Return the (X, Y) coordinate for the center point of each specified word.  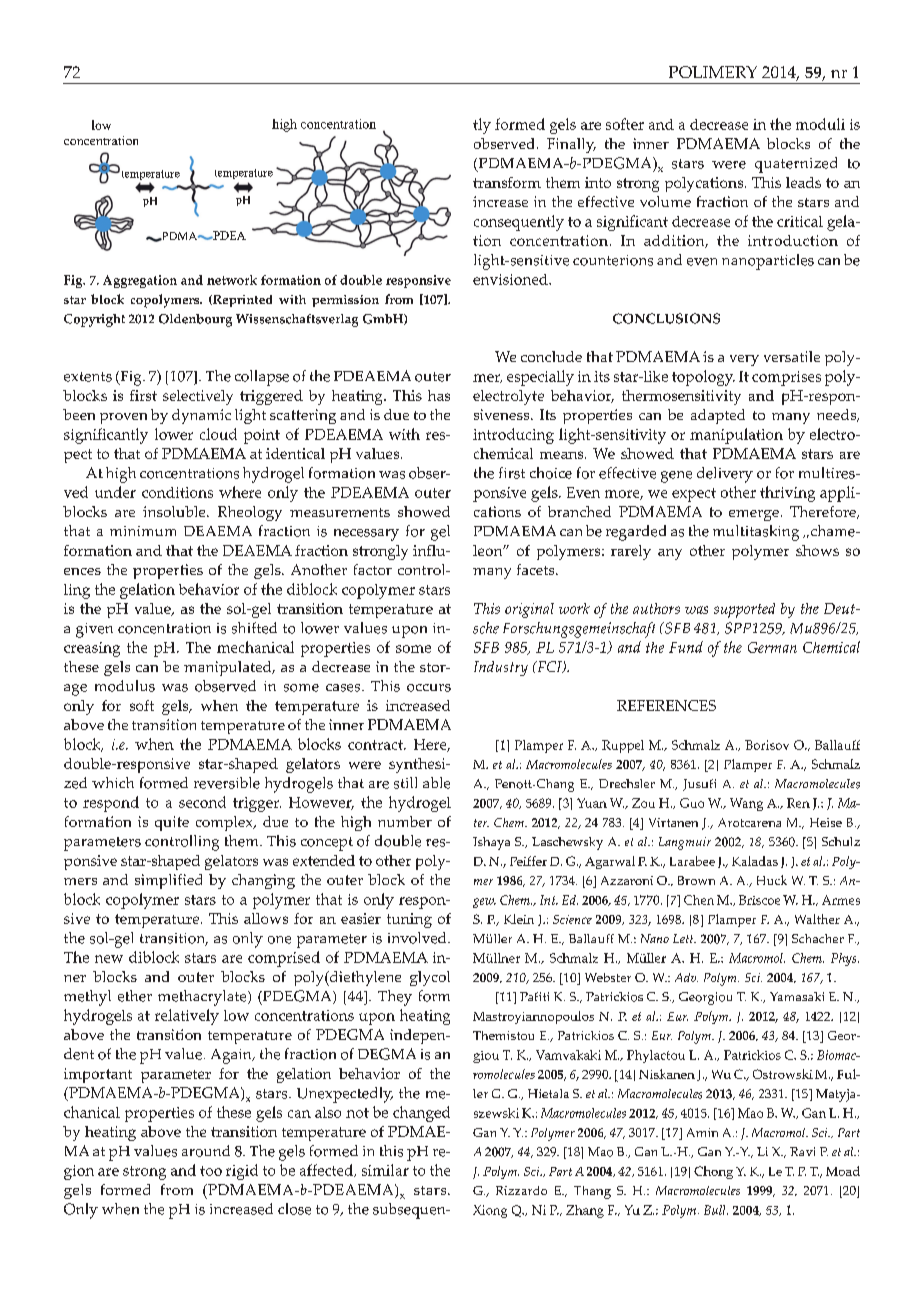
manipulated (229, 668)
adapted (718, 416)
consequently (519, 223)
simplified (168, 881)
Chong (713, 1172)
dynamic (201, 416)
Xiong (490, 1211)
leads (803, 182)
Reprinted (241, 301)
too (211, 1171)
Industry (501, 668)
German (772, 647)
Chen (699, 900)
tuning (409, 920)
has (439, 395)
